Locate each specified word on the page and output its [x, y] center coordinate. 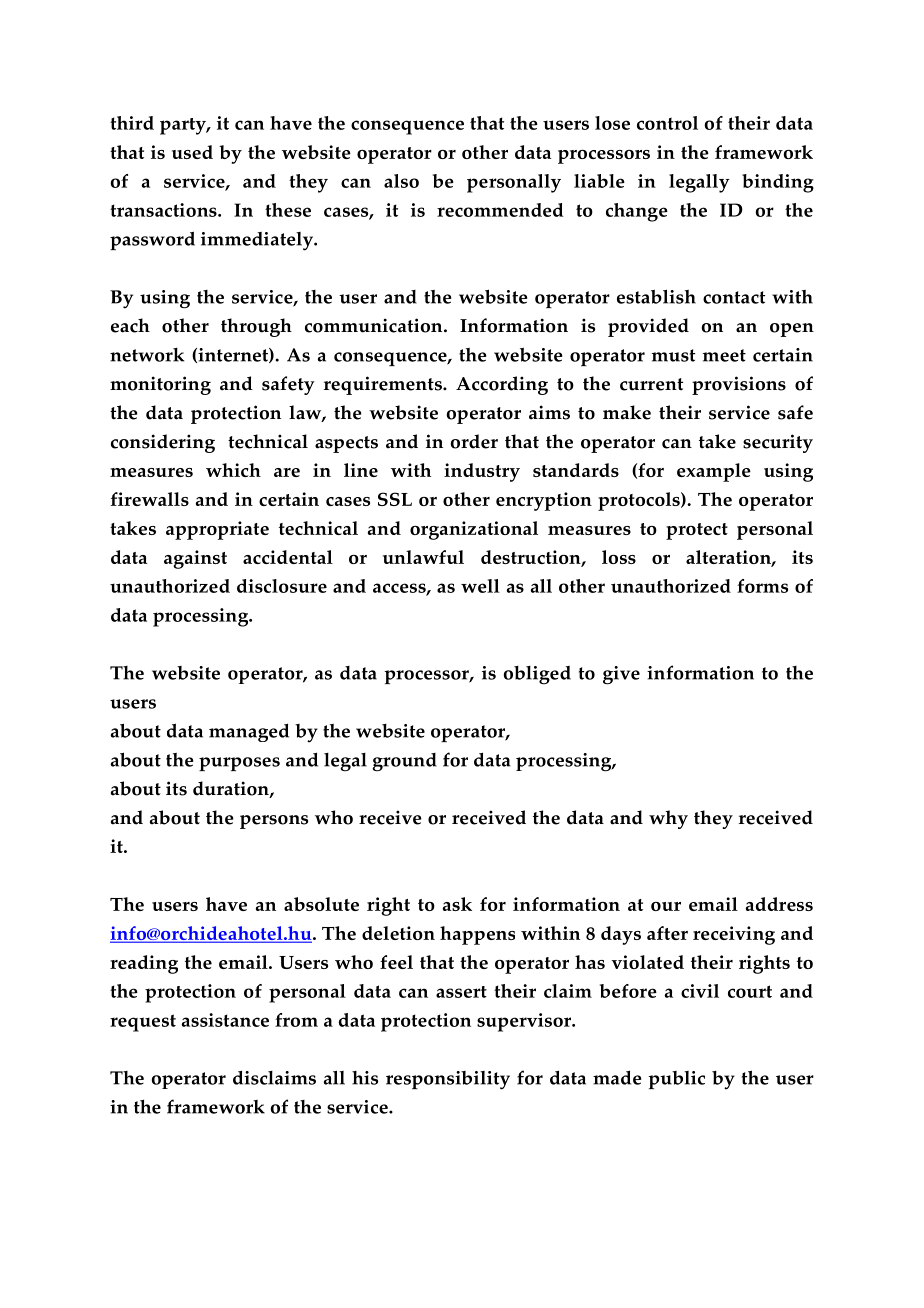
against [195, 559]
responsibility [448, 1080]
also [401, 181]
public [676, 1080]
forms [762, 586]
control [667, 123]
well [480, 586]
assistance [225, 1020]
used [192, 152]
